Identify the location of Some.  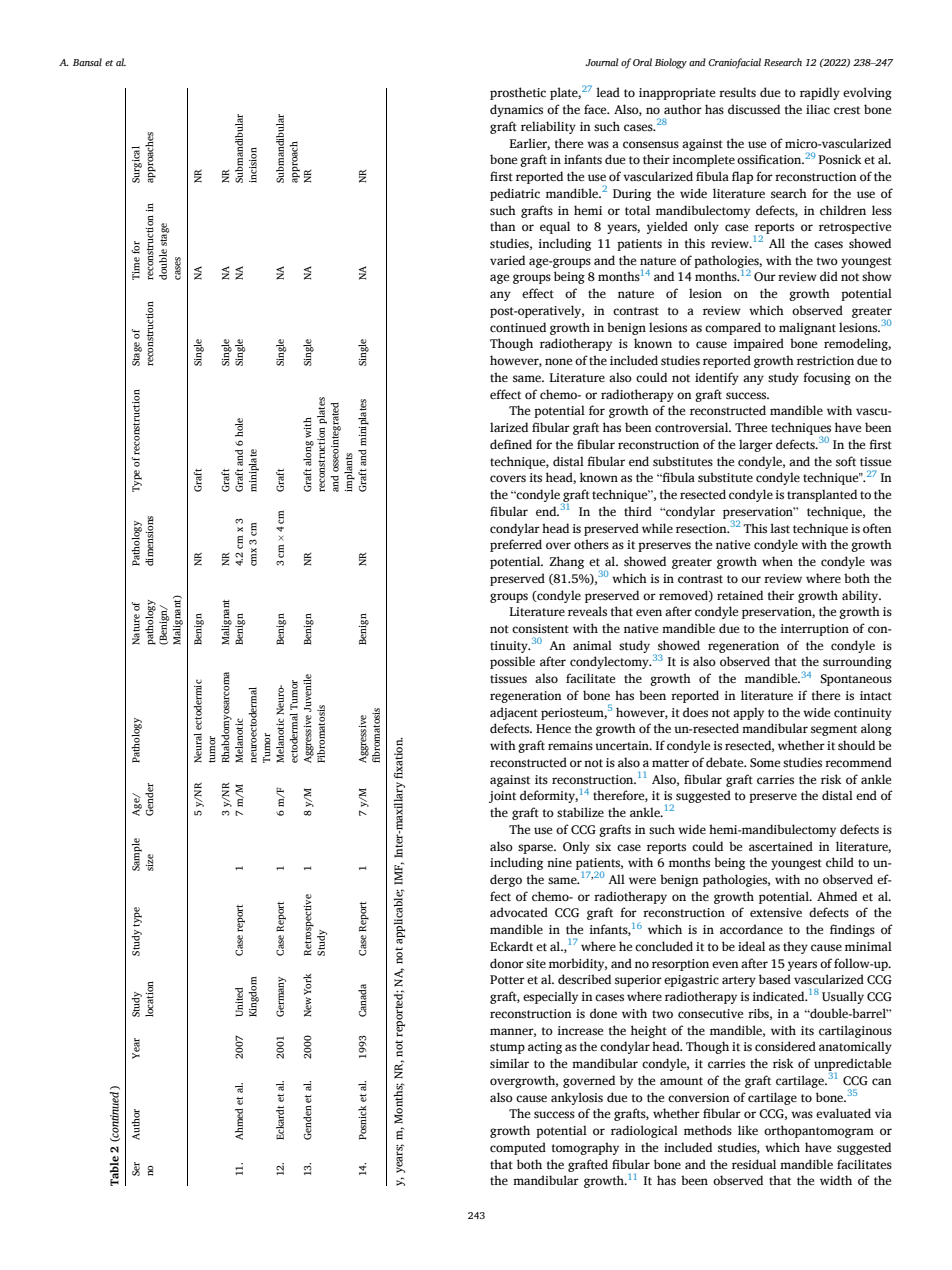
(765, 763).
